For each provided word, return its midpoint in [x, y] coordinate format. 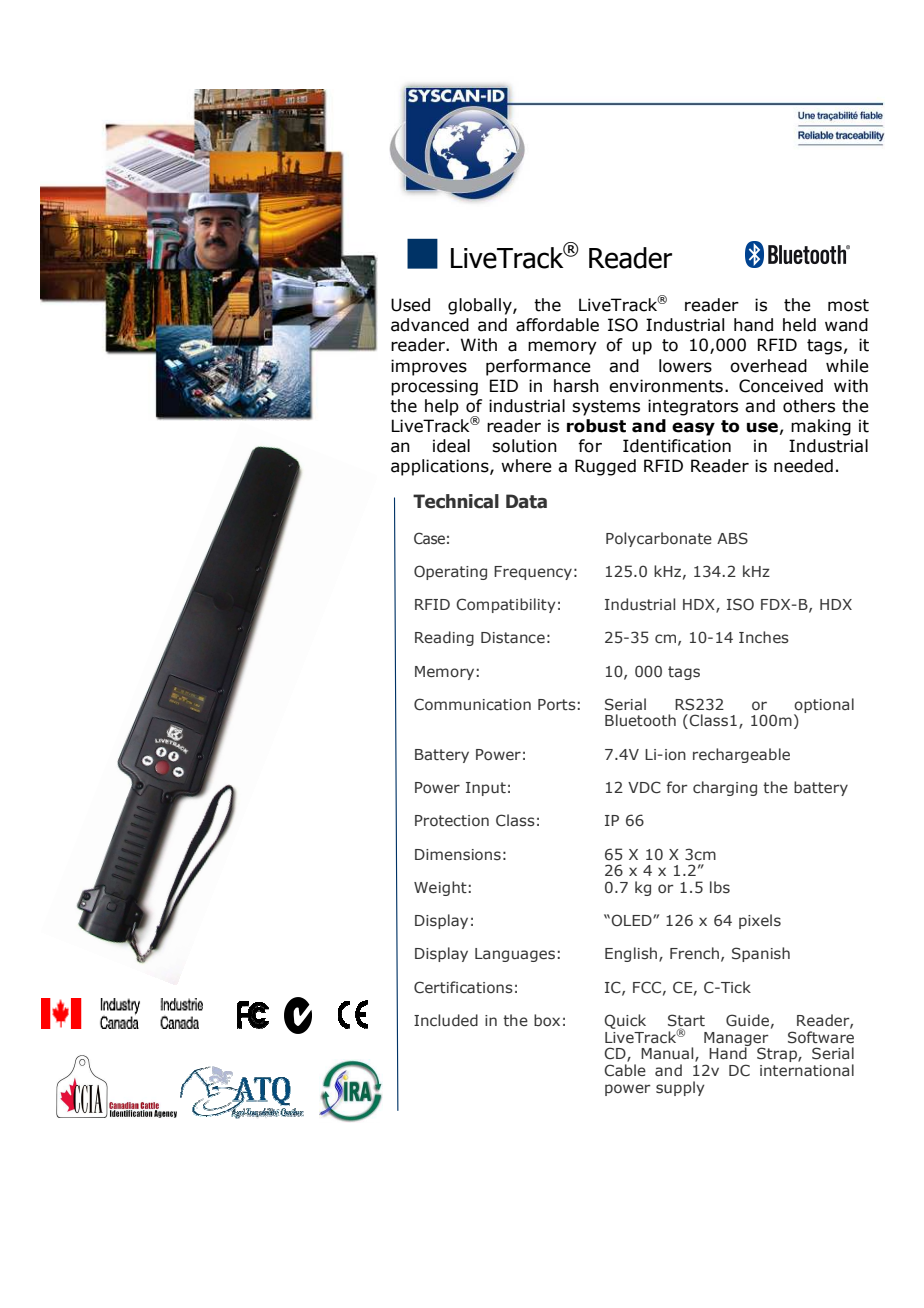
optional [824, 706]
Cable [625, 1070]
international [807, 1070]
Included [446, 1020]
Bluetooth [640, 720]
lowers [685, 366]
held [799, 325]
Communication [472, 704]
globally [481, 306]
